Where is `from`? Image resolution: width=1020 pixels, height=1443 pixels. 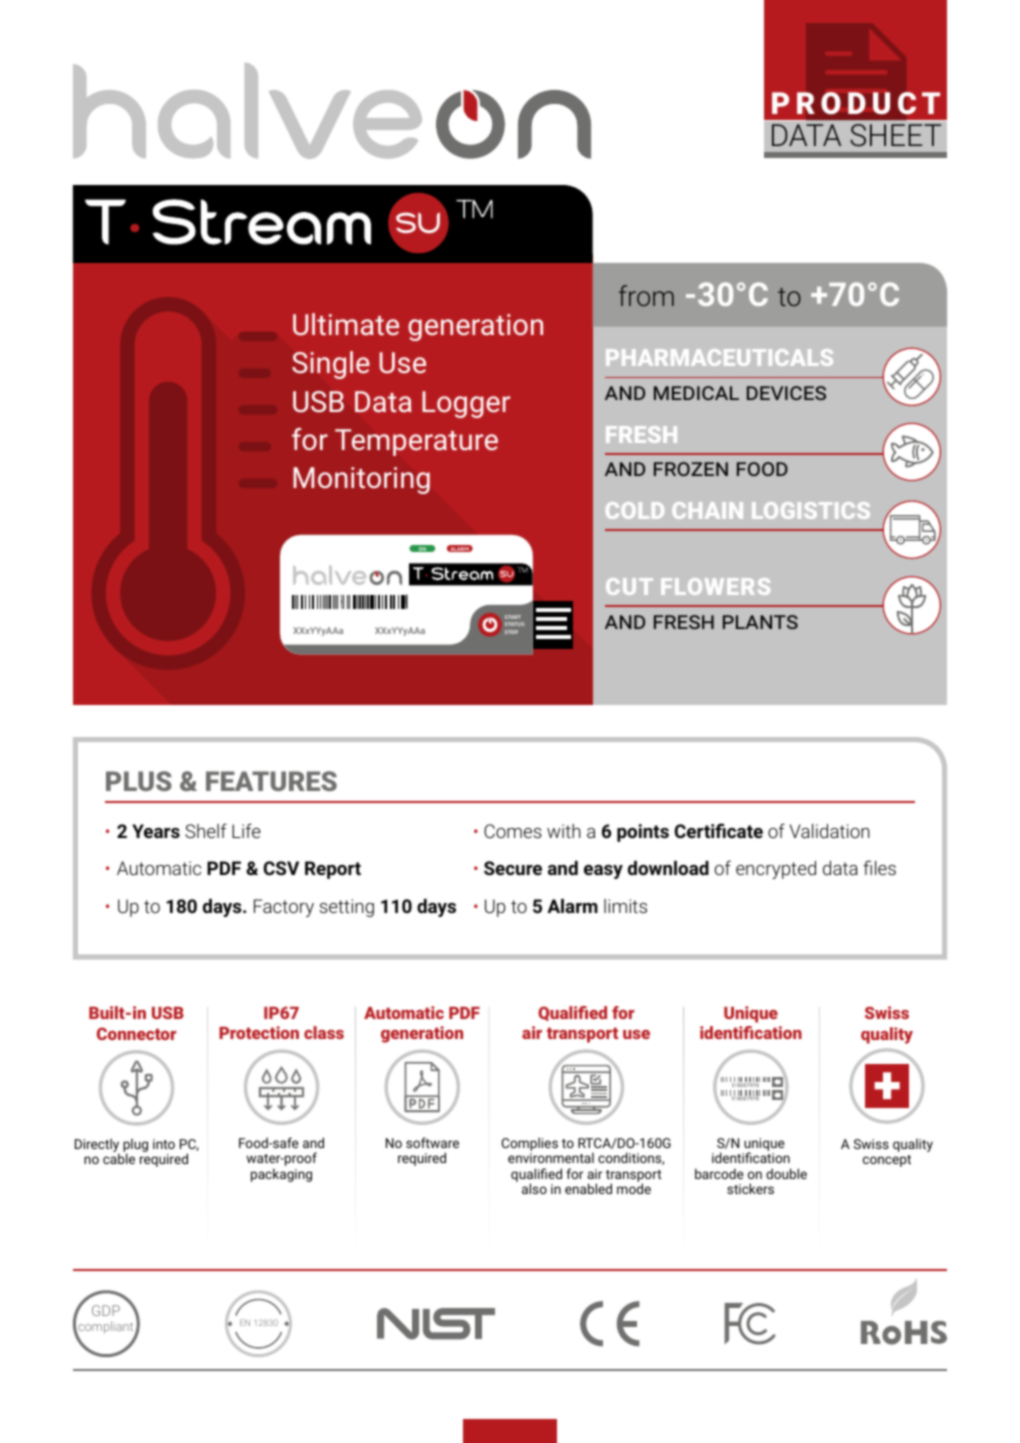
from is located at coordinates (646, 295).
